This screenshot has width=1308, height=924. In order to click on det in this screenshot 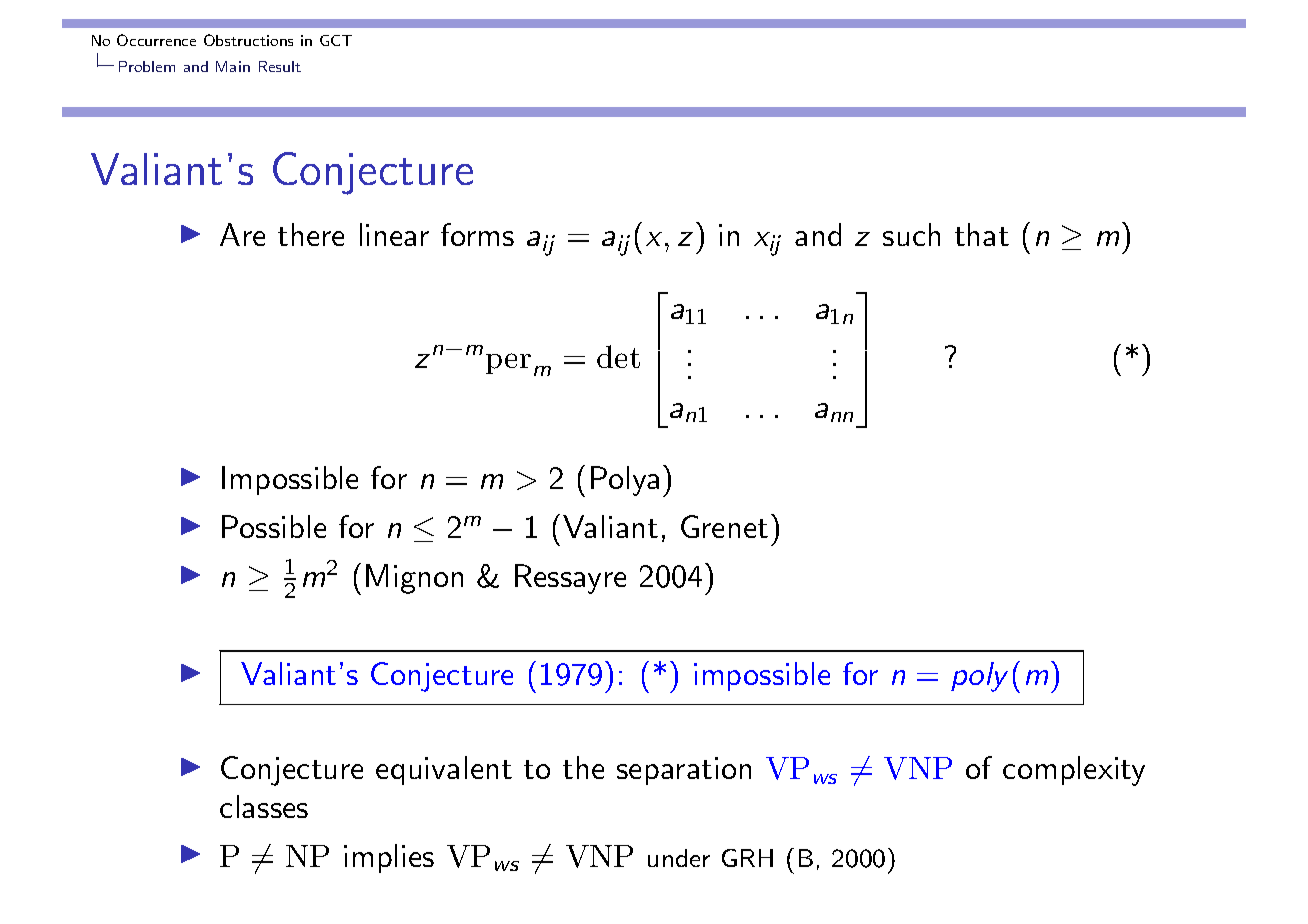, I will do `click(618, 356)`.
